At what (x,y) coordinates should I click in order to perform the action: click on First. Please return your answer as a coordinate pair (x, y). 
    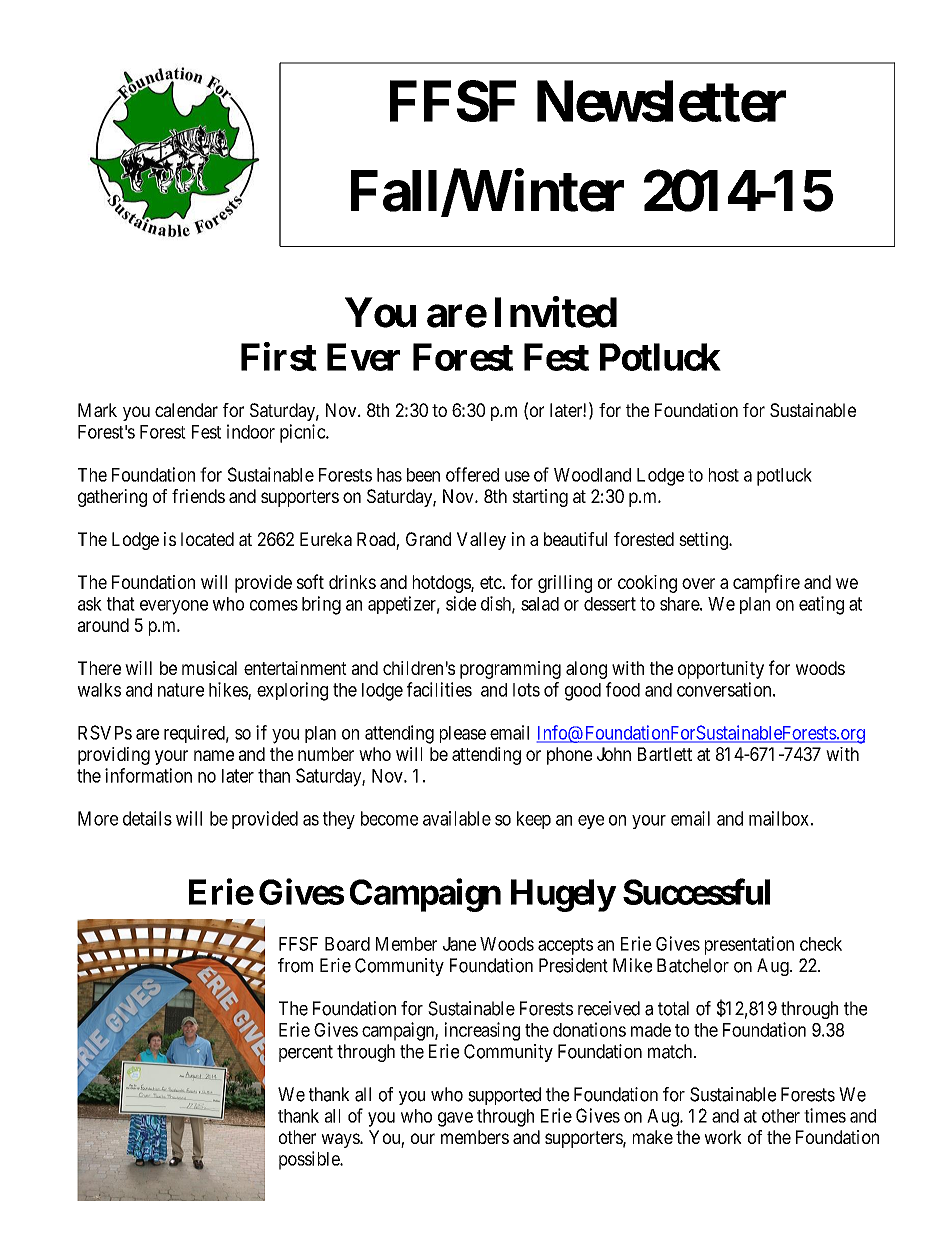
    Looking at the image, I should click on (279, 356).
